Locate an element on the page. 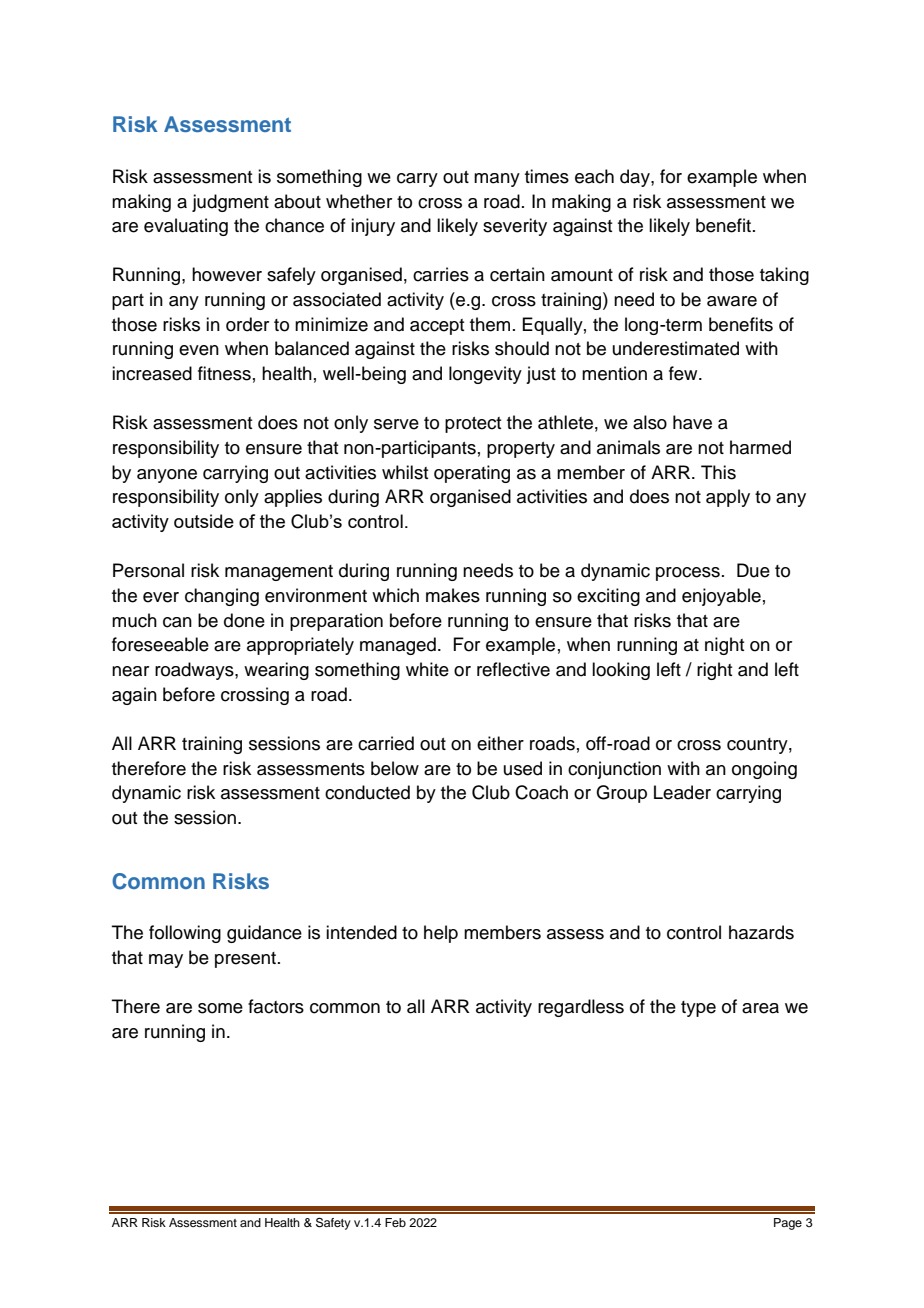 The height and width of the page is (1308, 924). following is located at coordinates (185, 934).
